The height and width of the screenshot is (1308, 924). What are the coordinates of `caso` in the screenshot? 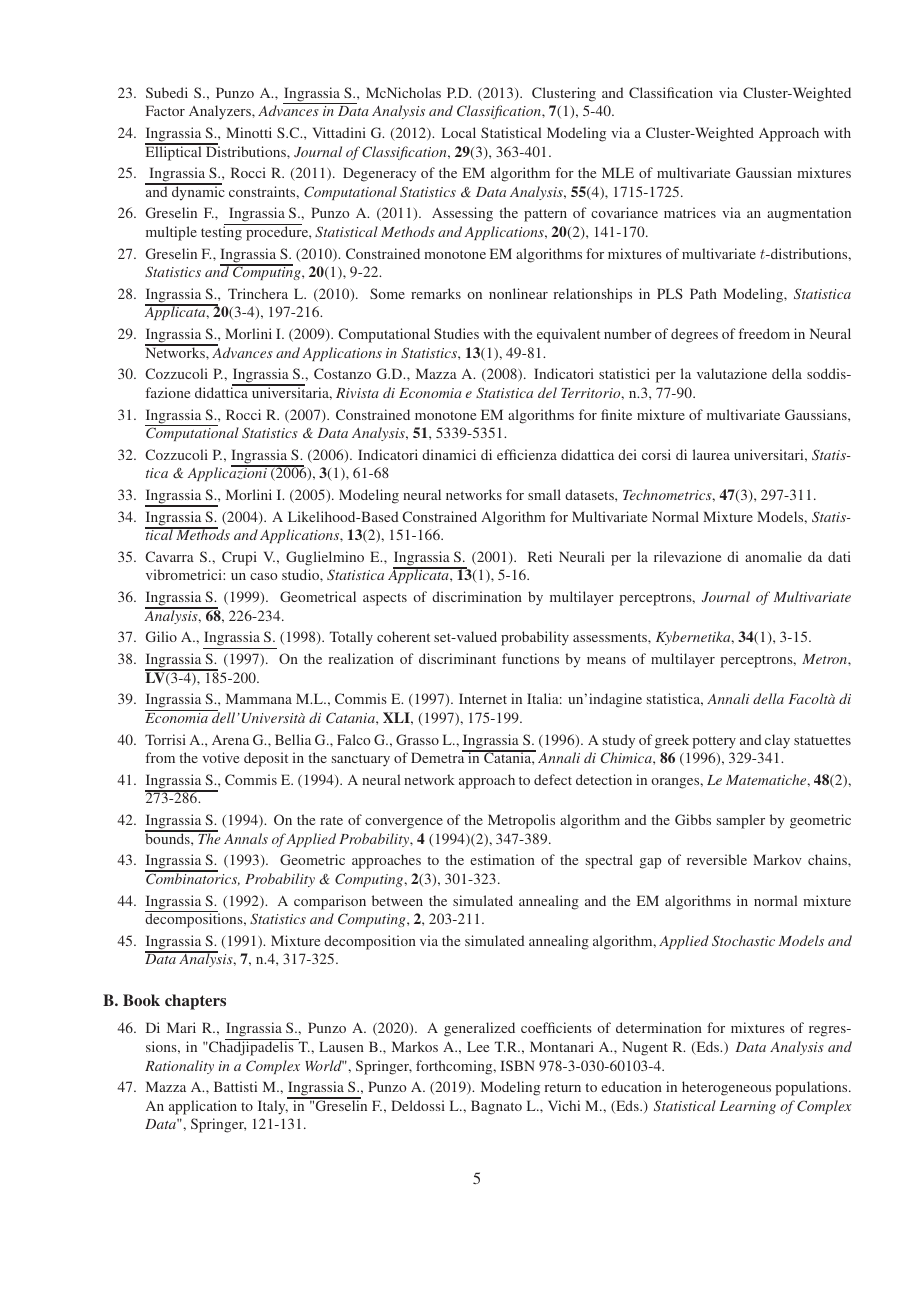 It's located at (263, 576).
